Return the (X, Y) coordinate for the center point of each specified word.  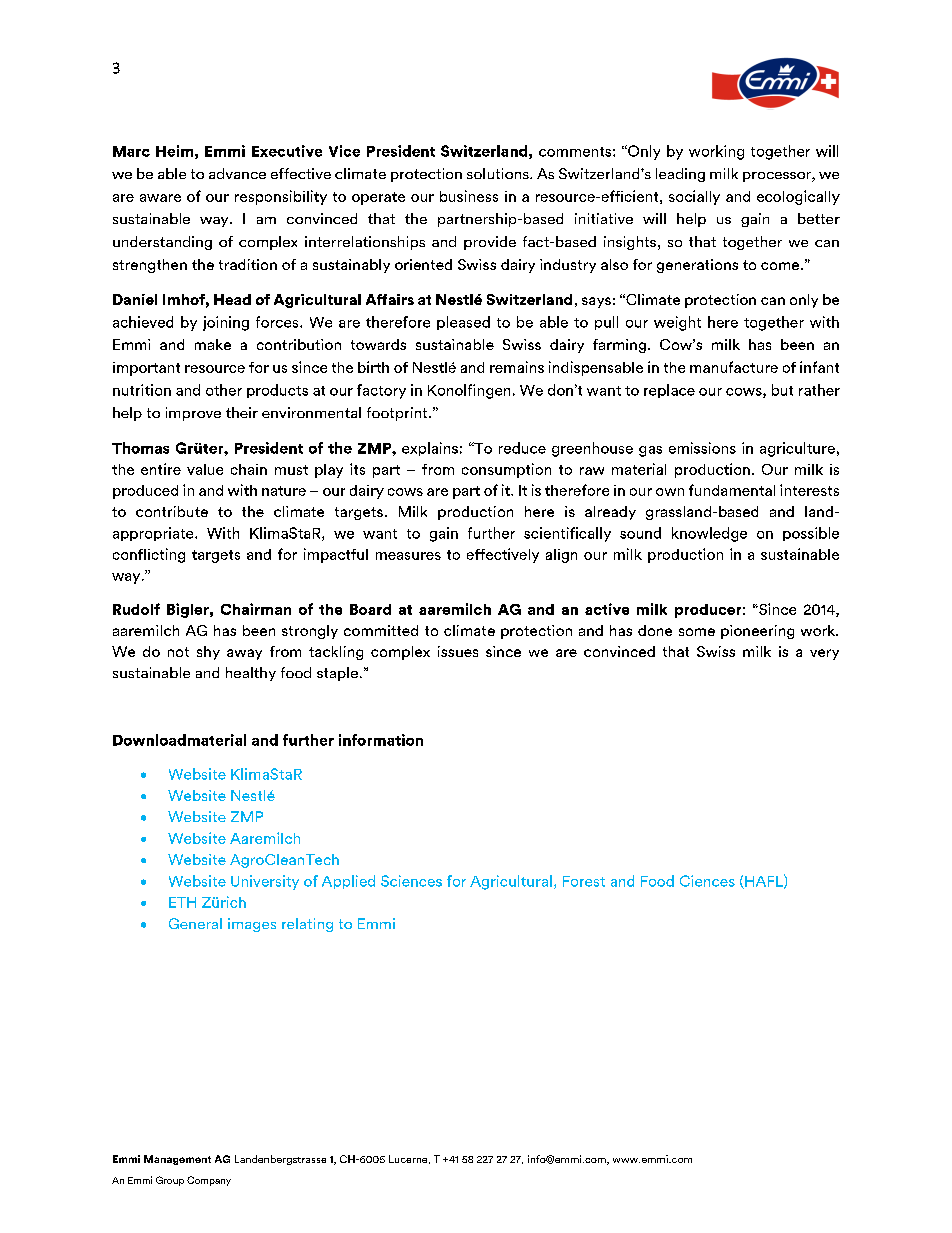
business (469, 196)
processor (778, 177)
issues (458, 651)
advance (237, 173)
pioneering (757, 632)
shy (208, 653)
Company (209, 1181)
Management (177, 1160)
